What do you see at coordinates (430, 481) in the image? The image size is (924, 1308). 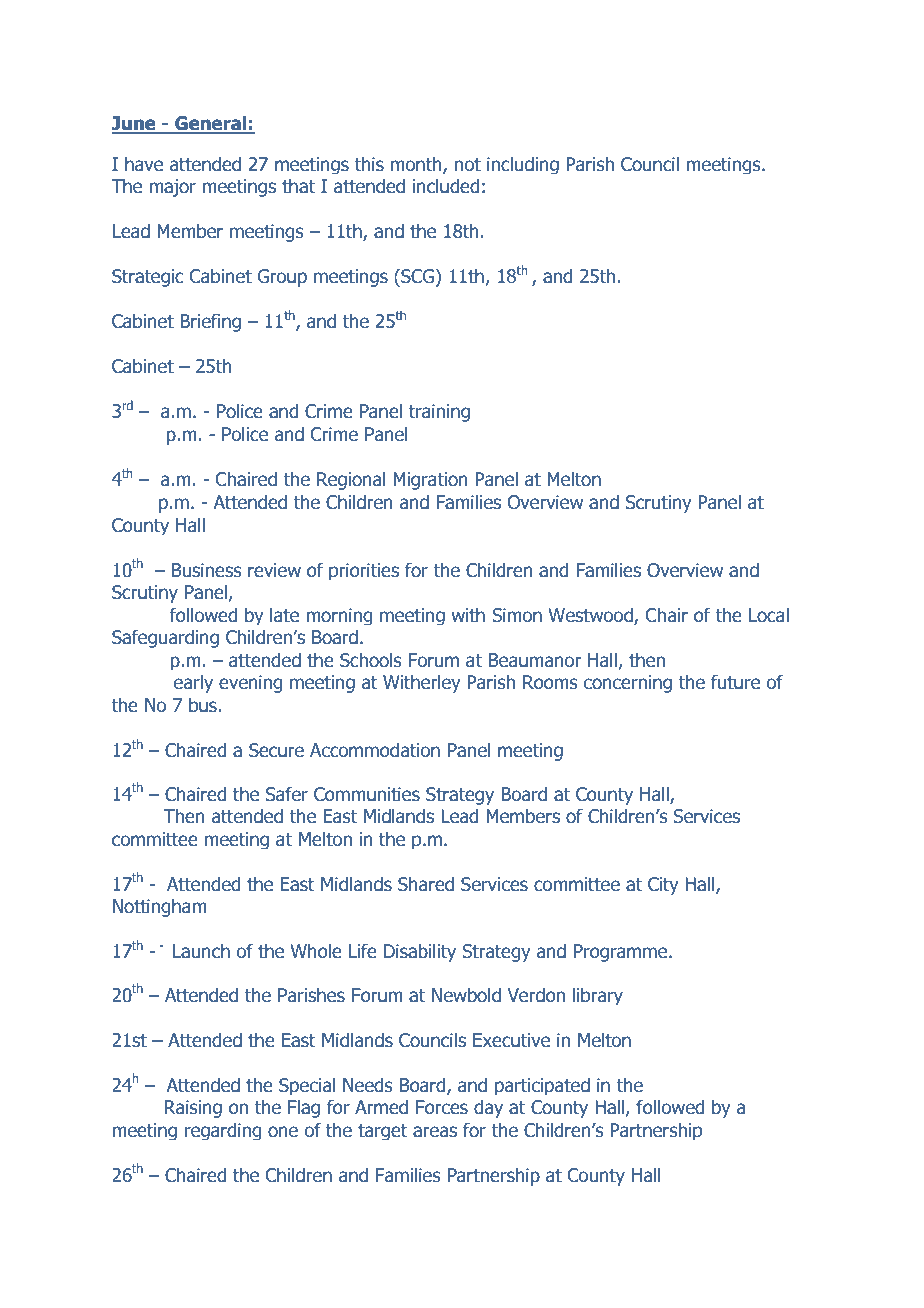 I see `Migration` at bounding box center [430, 481].
